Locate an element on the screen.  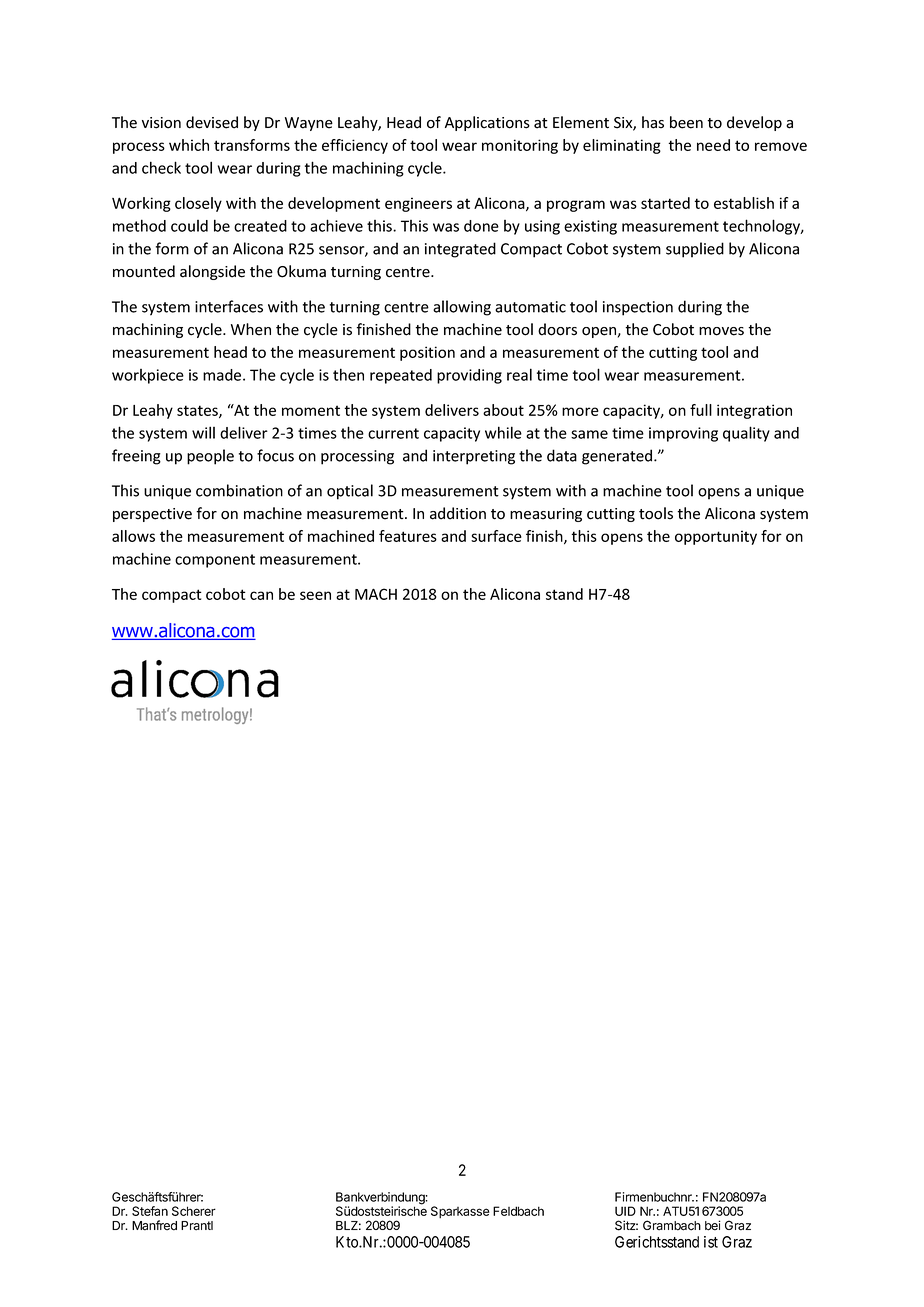
full is located at coordinates (701, 410).
